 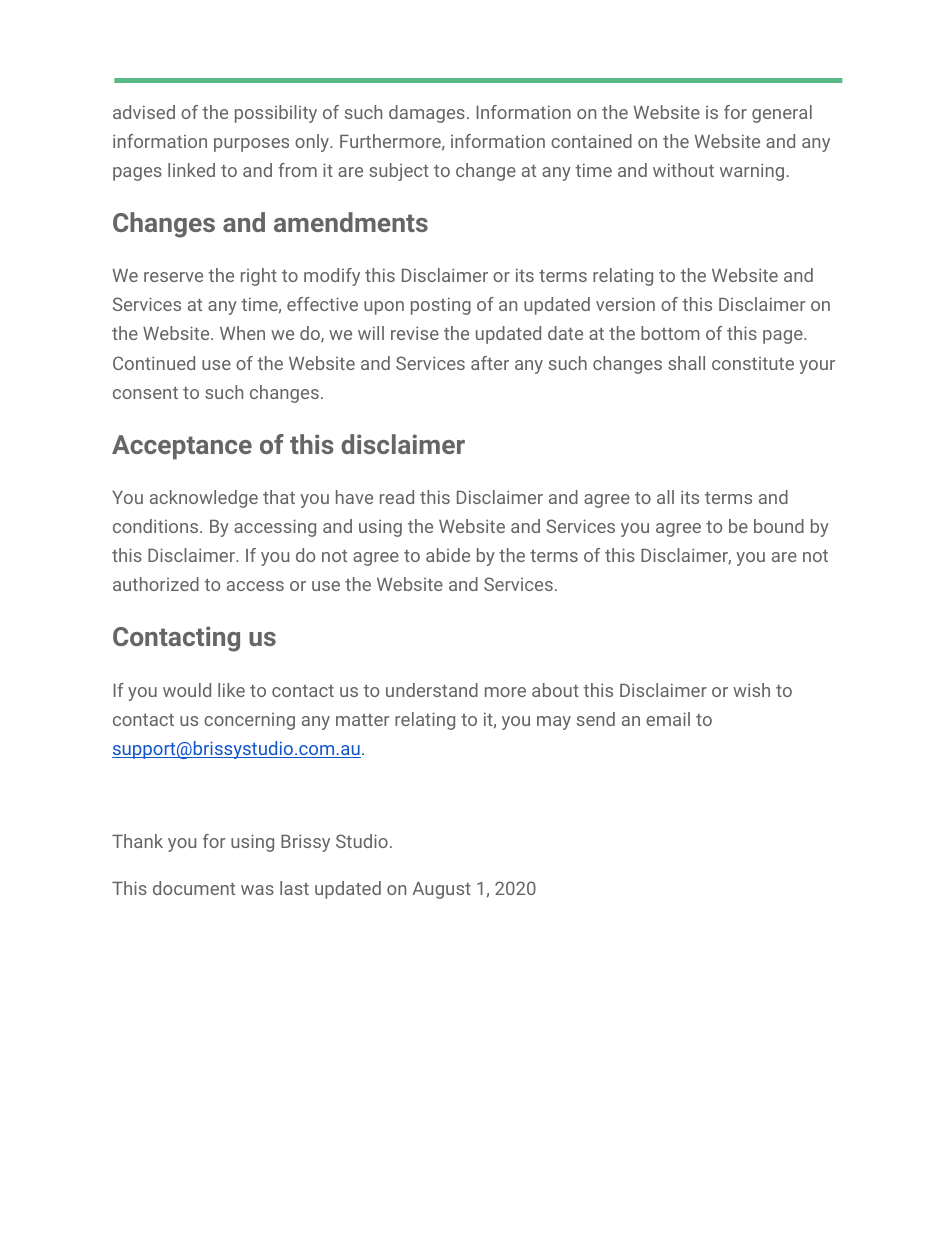 I want to click on general, so click(x=782, y=114).
